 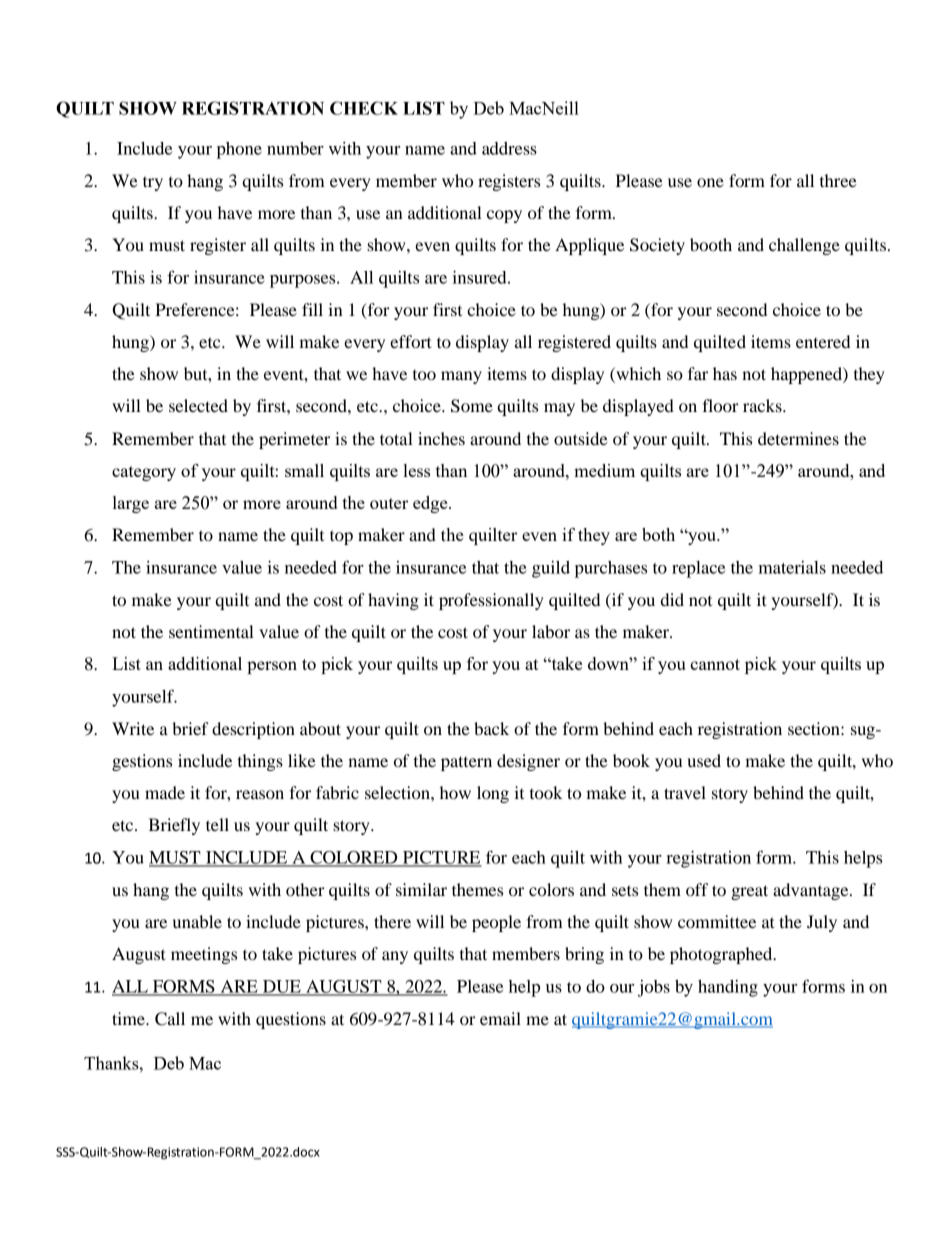 What do you see at coordinates (253, 730) in the screenshot?
I see `description` at bounding box center [253, 730].
